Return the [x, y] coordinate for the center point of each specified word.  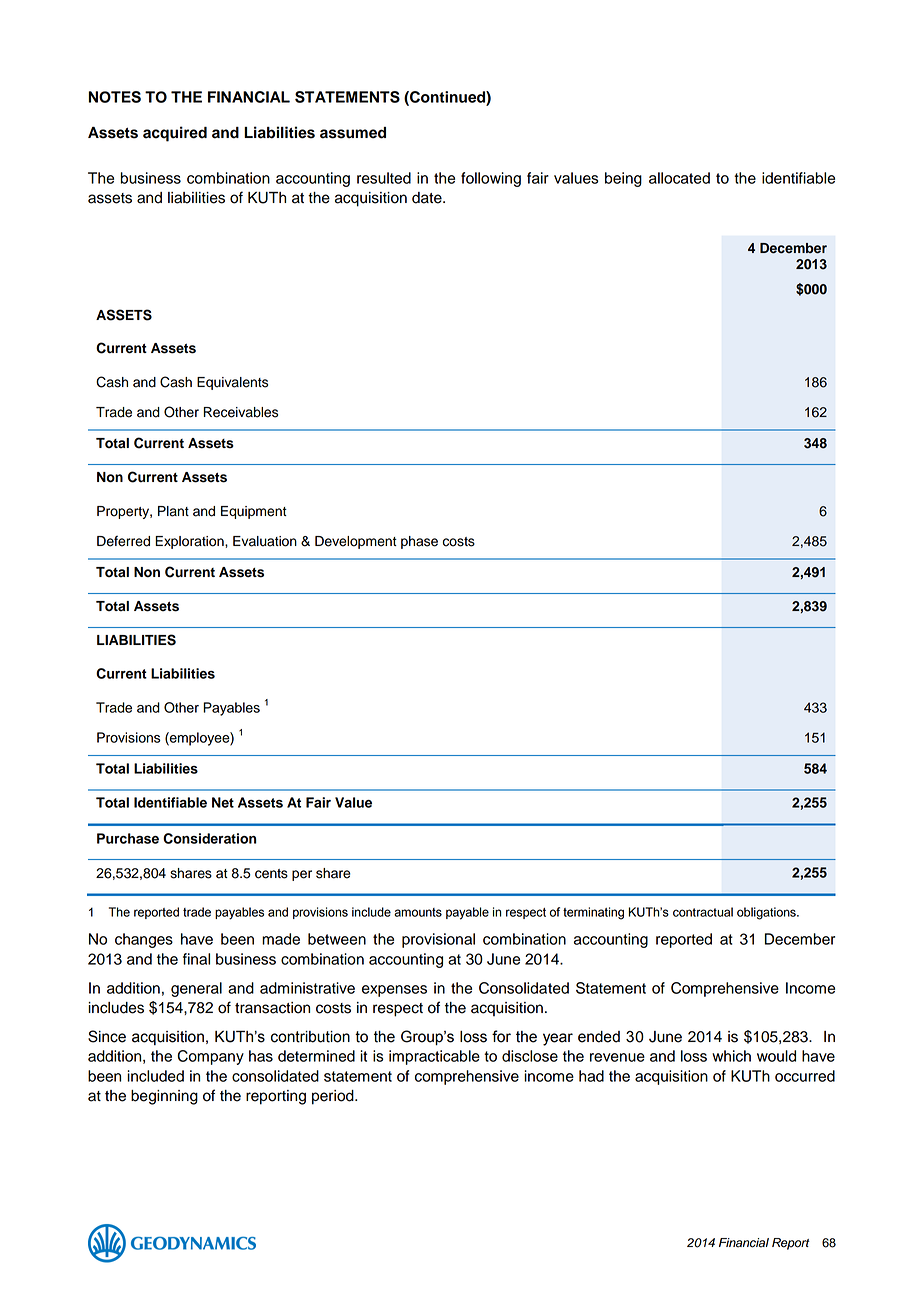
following [491, 179]
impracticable [434, 1057]
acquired [175, 134]
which [731, 1056]
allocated [679, 178]
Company [210, 1057]
